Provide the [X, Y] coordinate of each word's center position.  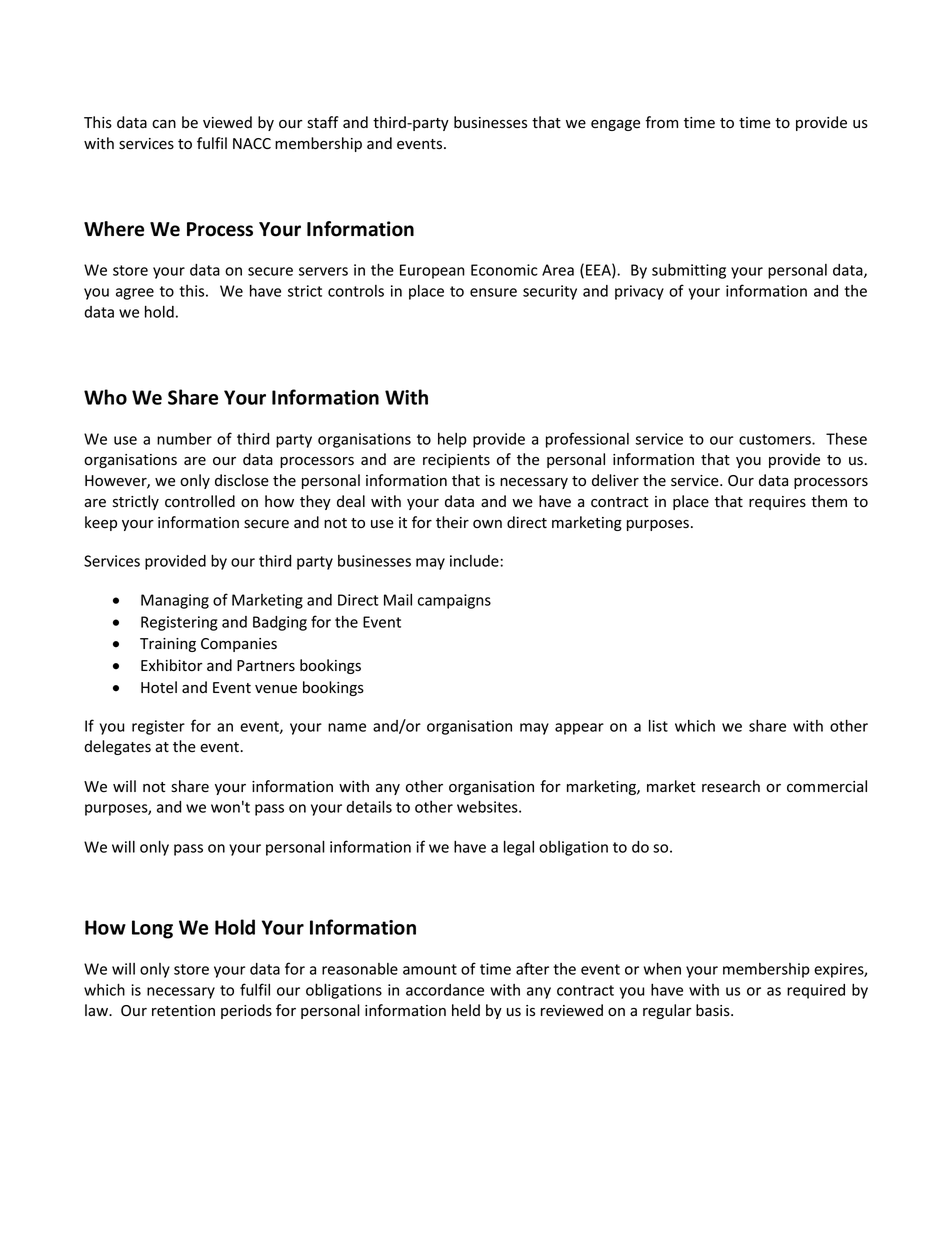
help [452, 440]
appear [579, 729]
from [662, 122]
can [164, 124]
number [184, 439]
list [658, 725]
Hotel [159, 687]
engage [615, 125]
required [816, 991]
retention [183, 1011]
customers [776, 439]
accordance [445, 990]
